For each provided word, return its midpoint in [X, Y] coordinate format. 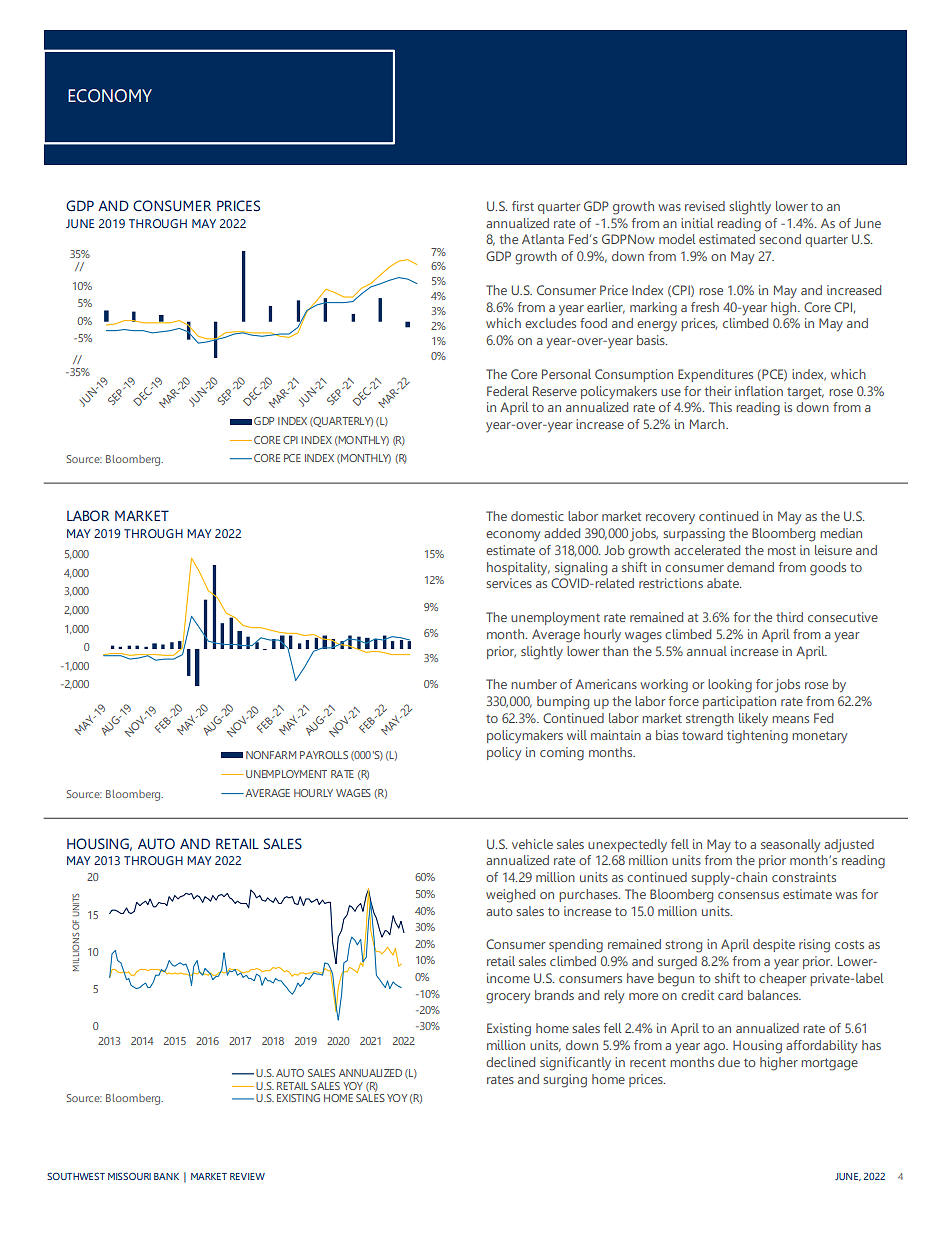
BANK [166, 1176]
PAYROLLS [324, 755]
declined [510, 1062]
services [509, 583]
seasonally [790, 845]
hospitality [518, 569]
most [782, 550]
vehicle [532, 844]
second [780, 239]
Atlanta [543, 239]
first [523, 206]
